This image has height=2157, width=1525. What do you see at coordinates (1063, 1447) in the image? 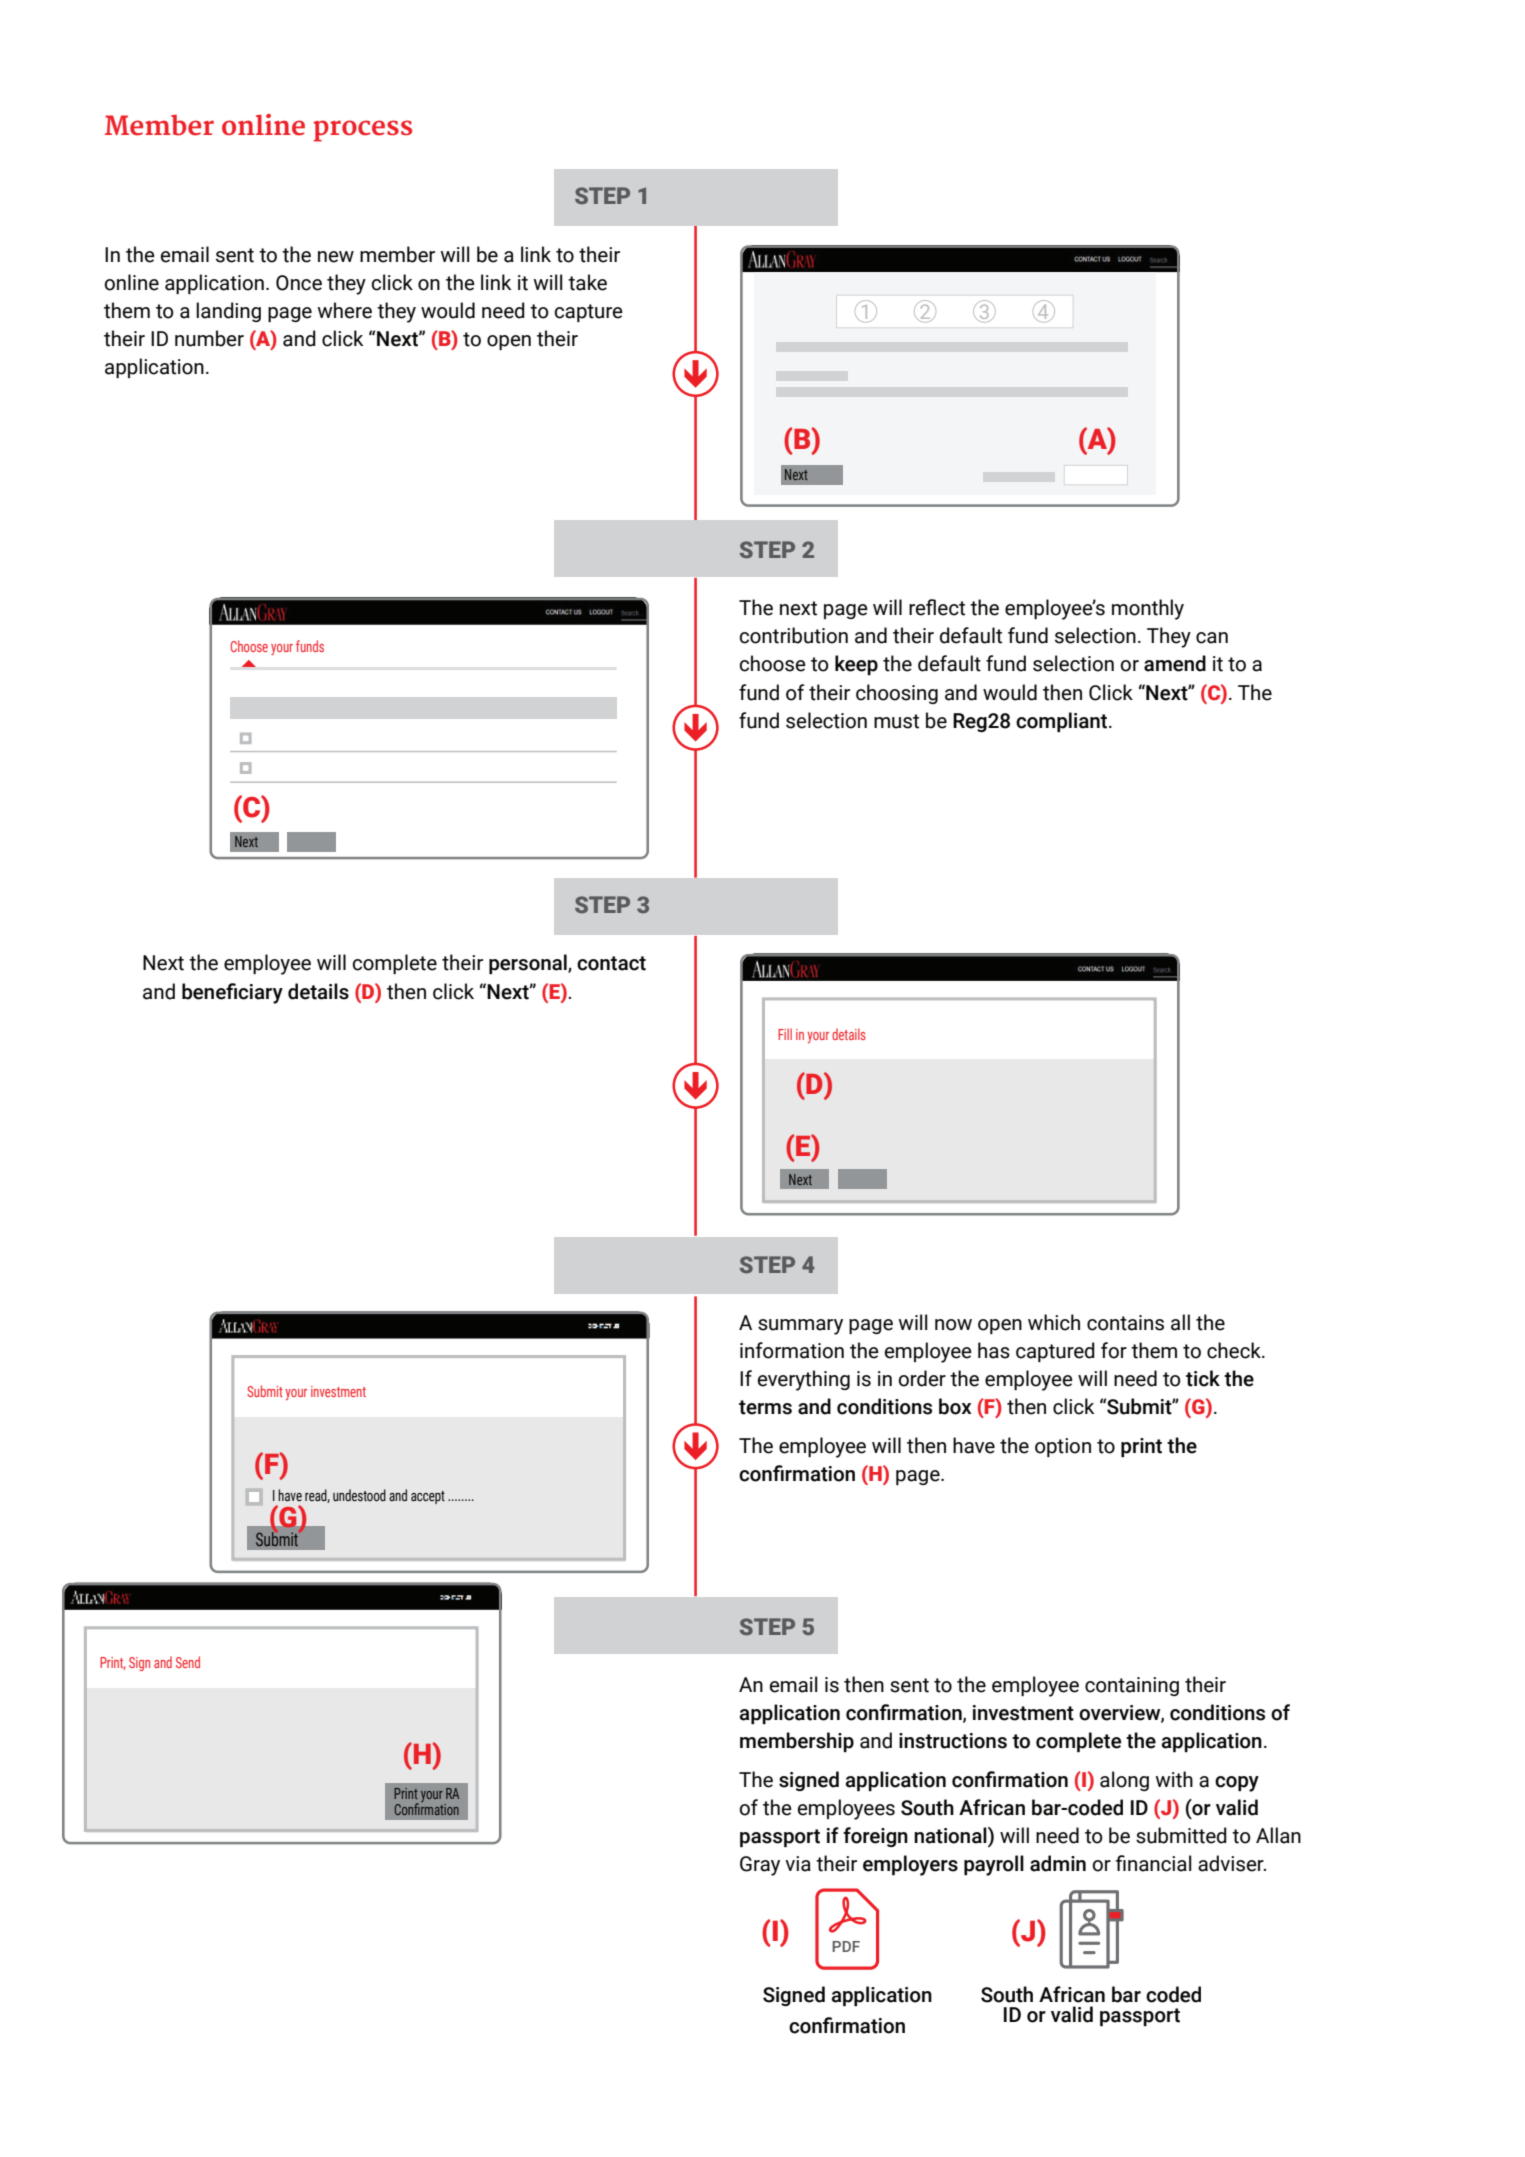
I see `option` at bounding box center [1063, 1447].
